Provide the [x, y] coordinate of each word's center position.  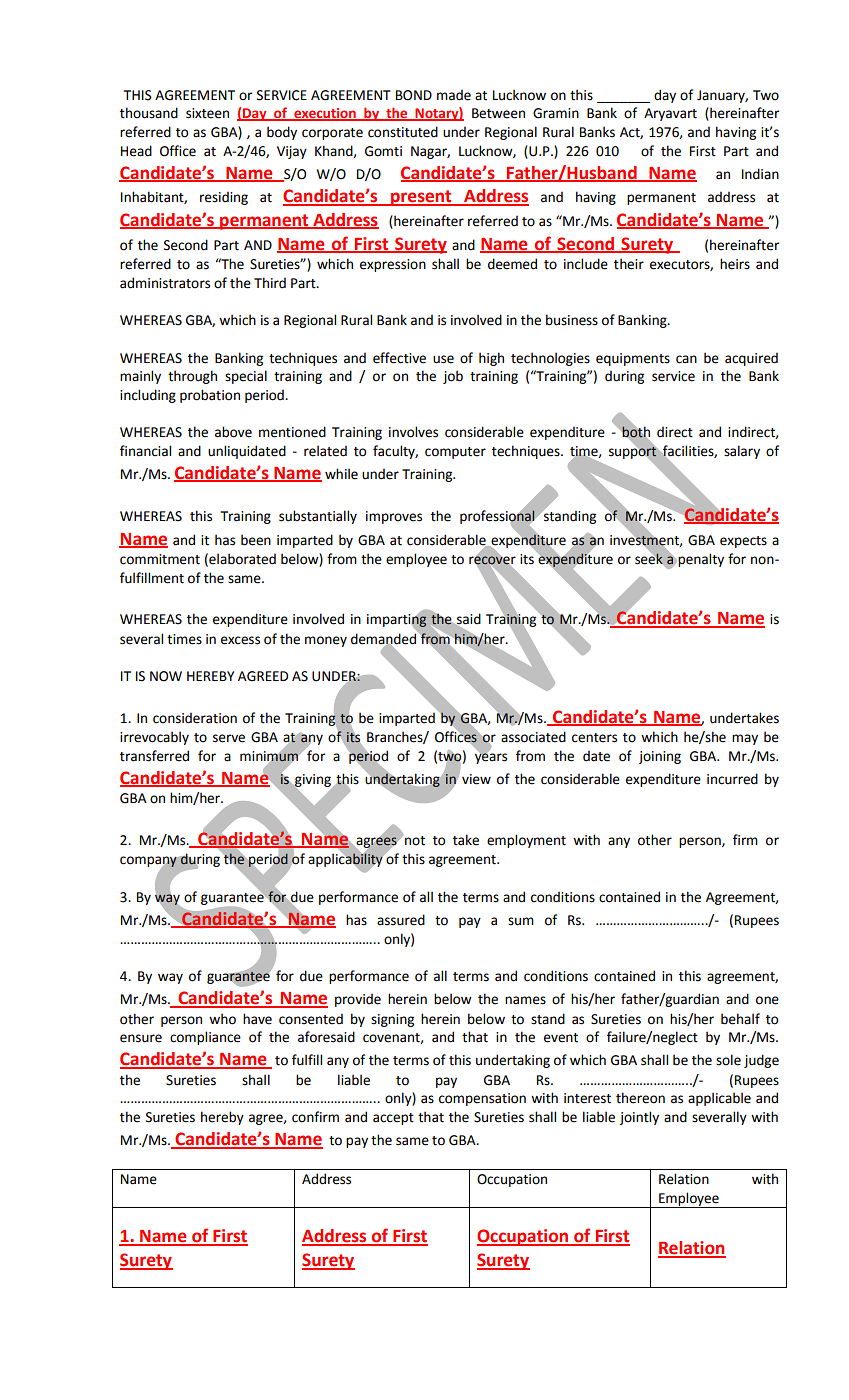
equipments [633, 359]
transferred [154, 756]
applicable [719, 1099]
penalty [701, 560]
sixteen [207, 113]
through [192, 377]
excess [240, 640]
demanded [385, 639]
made [454, 95]
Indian [760, 174]
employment [526, 841]
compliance [205, 1038]
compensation [482, 1099]
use [443, 359]
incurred [732, 779]
